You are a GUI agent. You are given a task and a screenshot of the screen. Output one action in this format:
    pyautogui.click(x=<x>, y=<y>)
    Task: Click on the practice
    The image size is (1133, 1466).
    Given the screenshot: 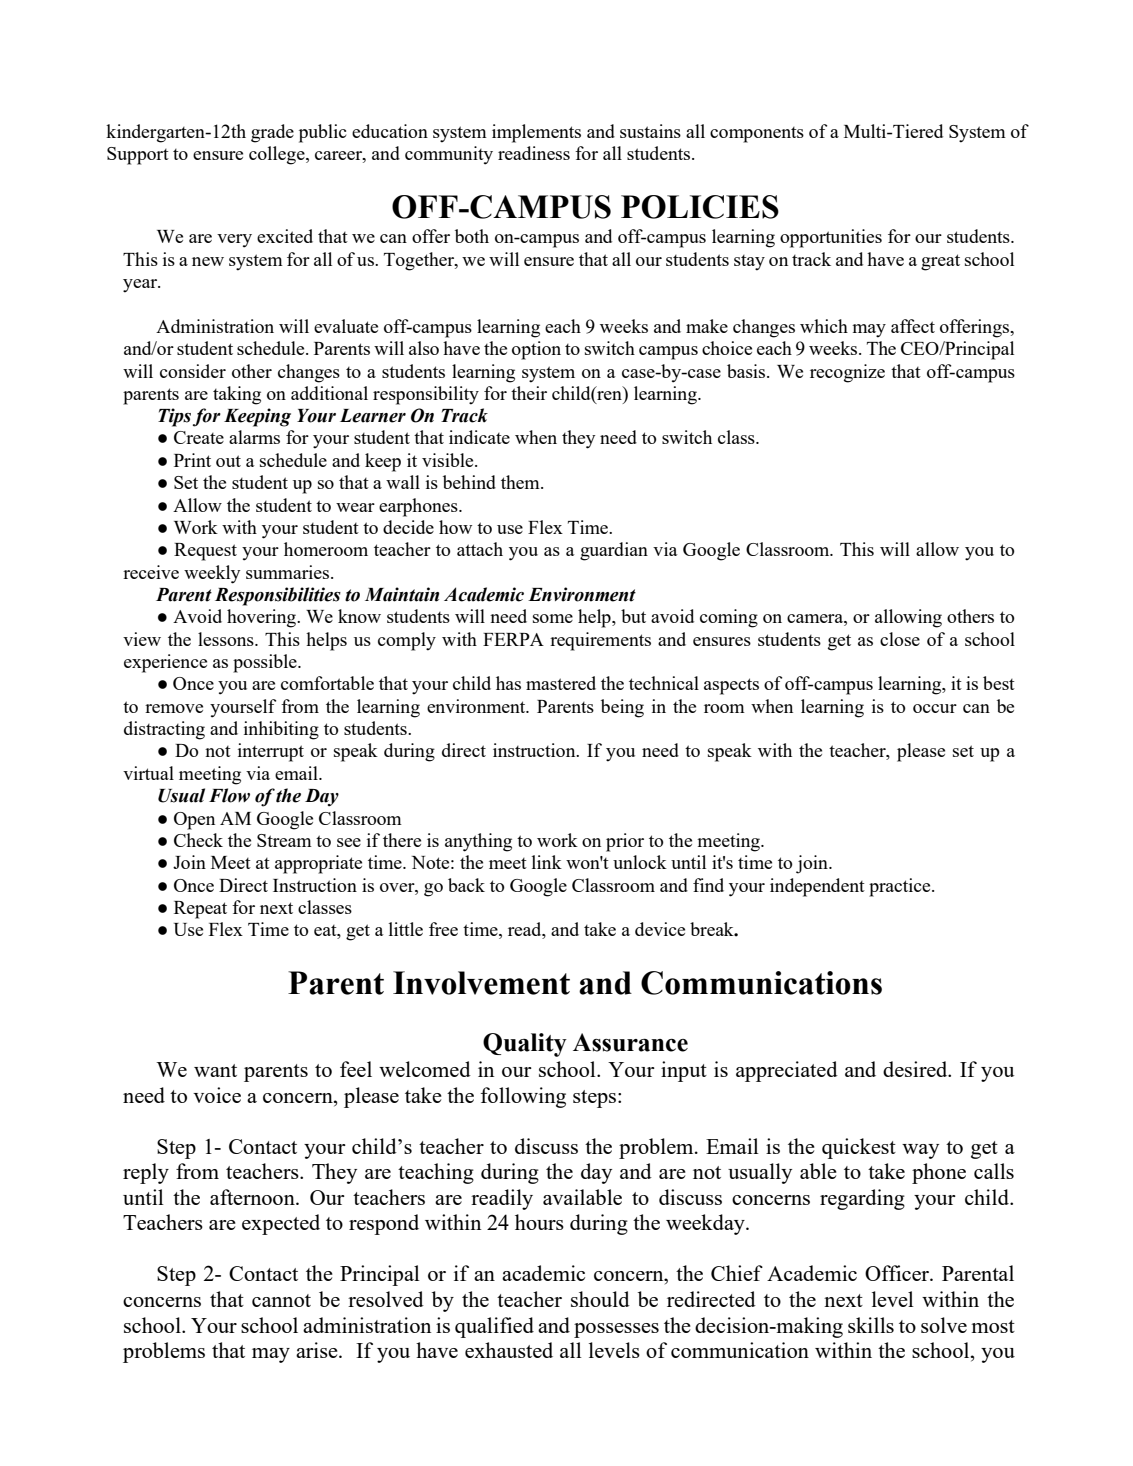 What is the action you would take?
    pyautogui.click(x=901, y=887)
